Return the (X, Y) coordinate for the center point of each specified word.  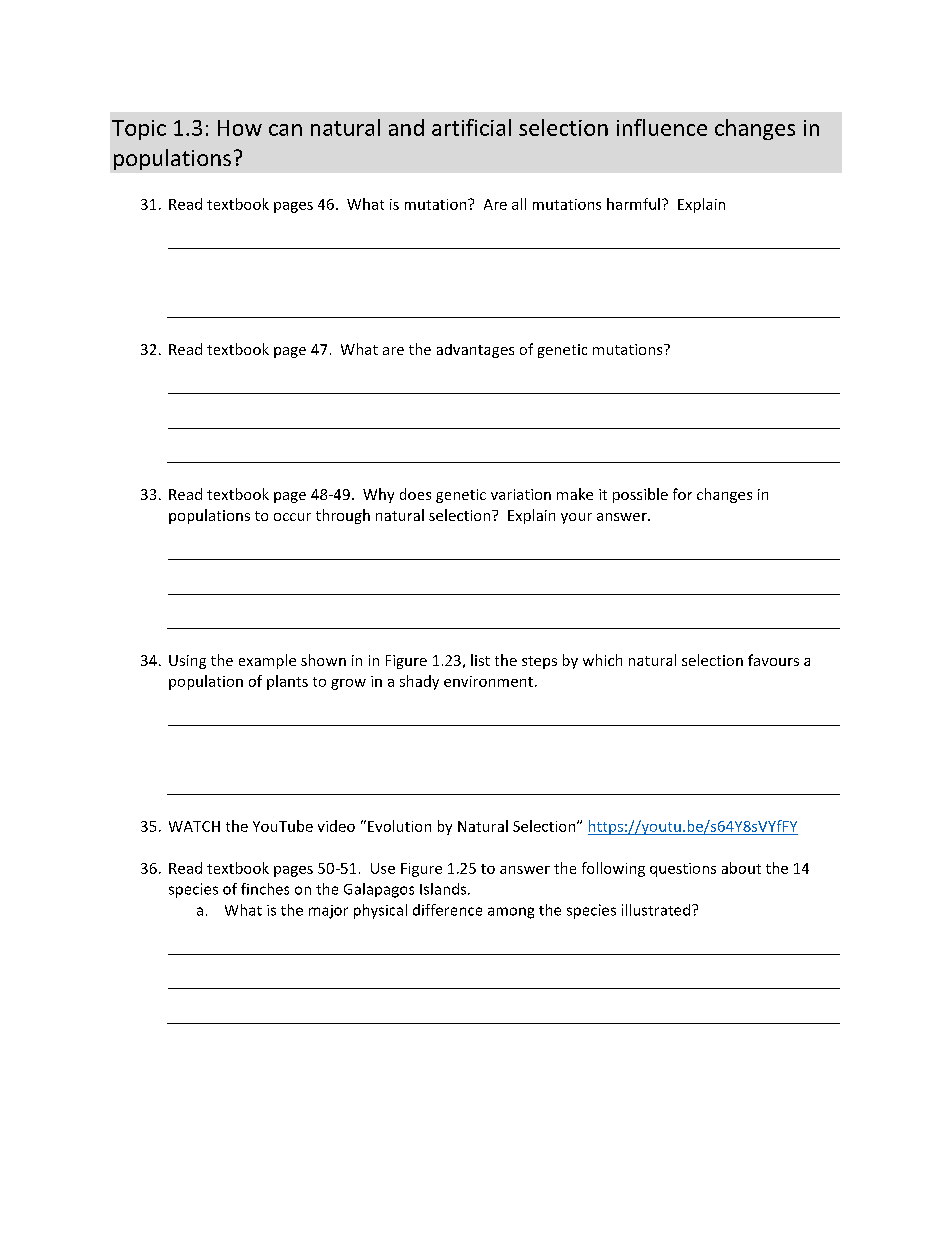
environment (488, 681)
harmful (633, 204)
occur (292, 517)
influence (662, 127)
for (682, 494)
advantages (475, 351)
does (415, 494)
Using (187, 662)
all (519, 204)
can (285, 130)
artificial (471, 127)
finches (265, 889)
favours (773, 660)
